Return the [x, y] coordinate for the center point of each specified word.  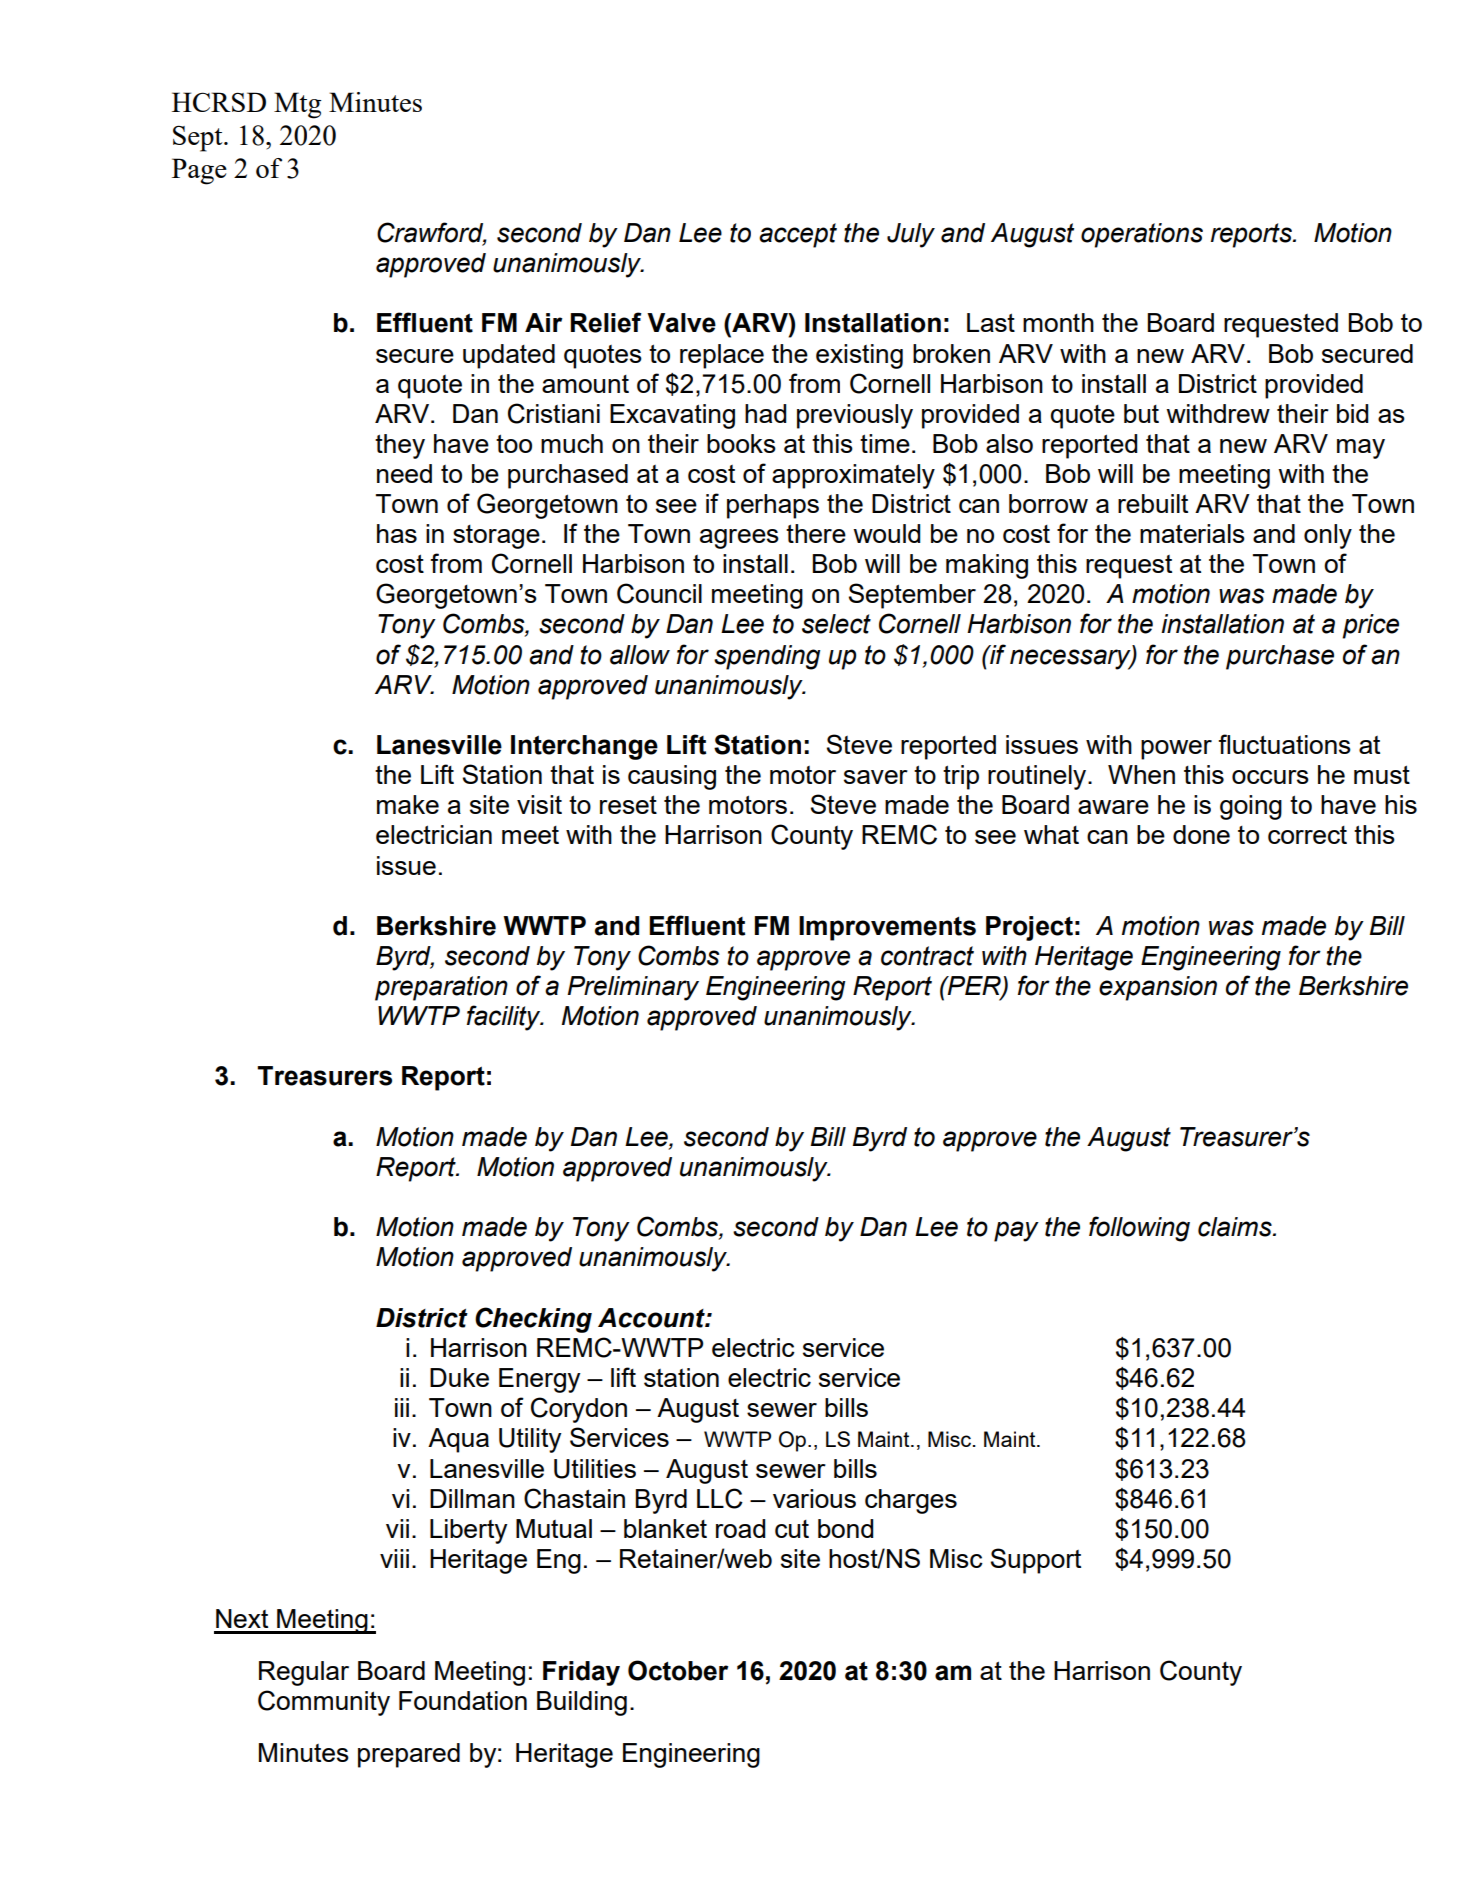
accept [798, 235]
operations [1142, 235]
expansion [1158, 988]
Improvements [887, 928]
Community [324, 1703]
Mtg [297, 105]
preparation [441, 988]
